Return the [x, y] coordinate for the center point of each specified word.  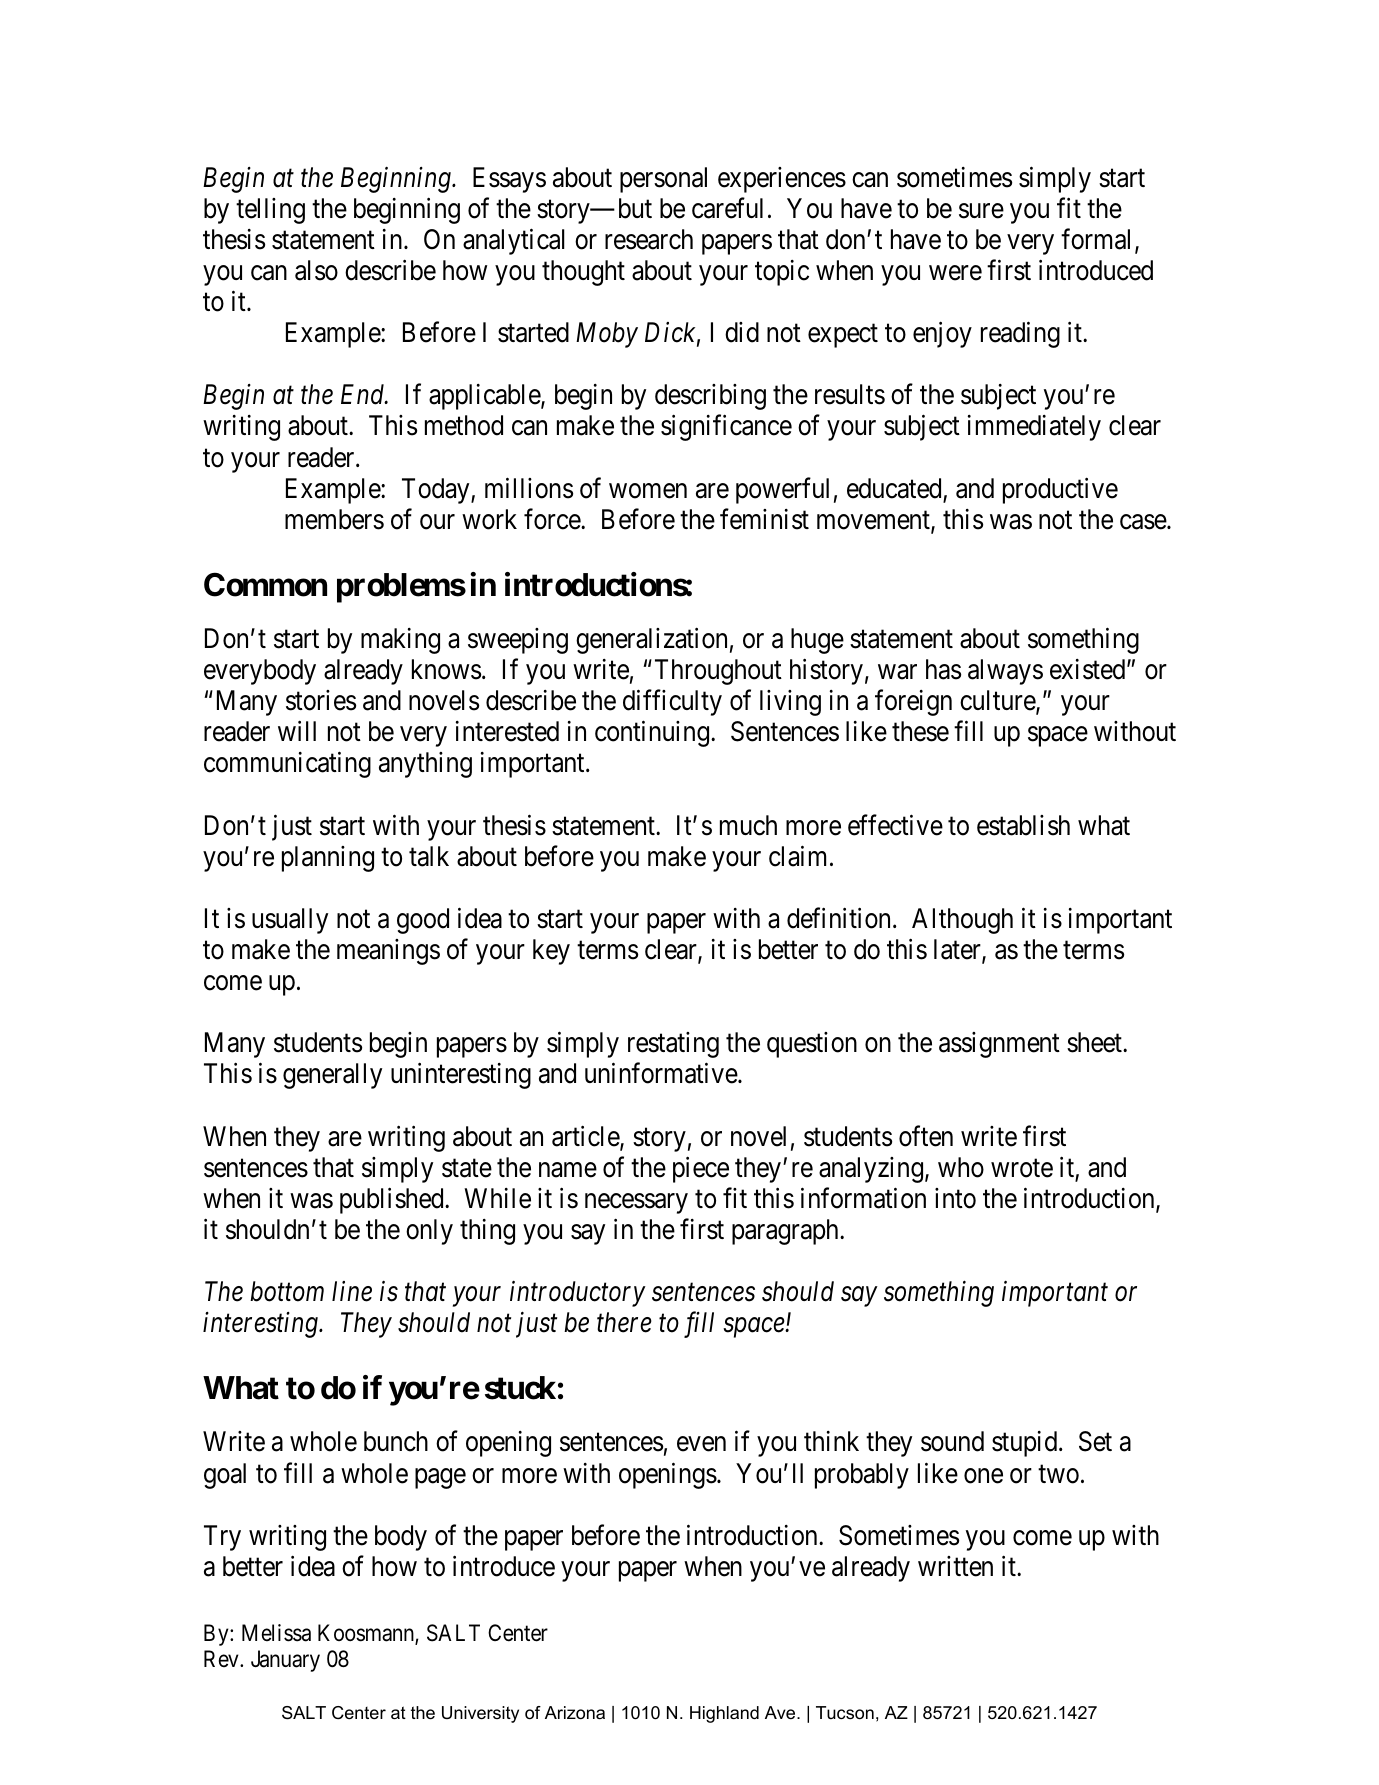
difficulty [672, 703]
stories [321, 700]
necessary [636, 1203]
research [649, 239]
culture [998, 701]
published [393, 1200]
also [316, 270]
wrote [1022, 1168]
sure [981, 211]
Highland [724, 1714]
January [285, 1661]
